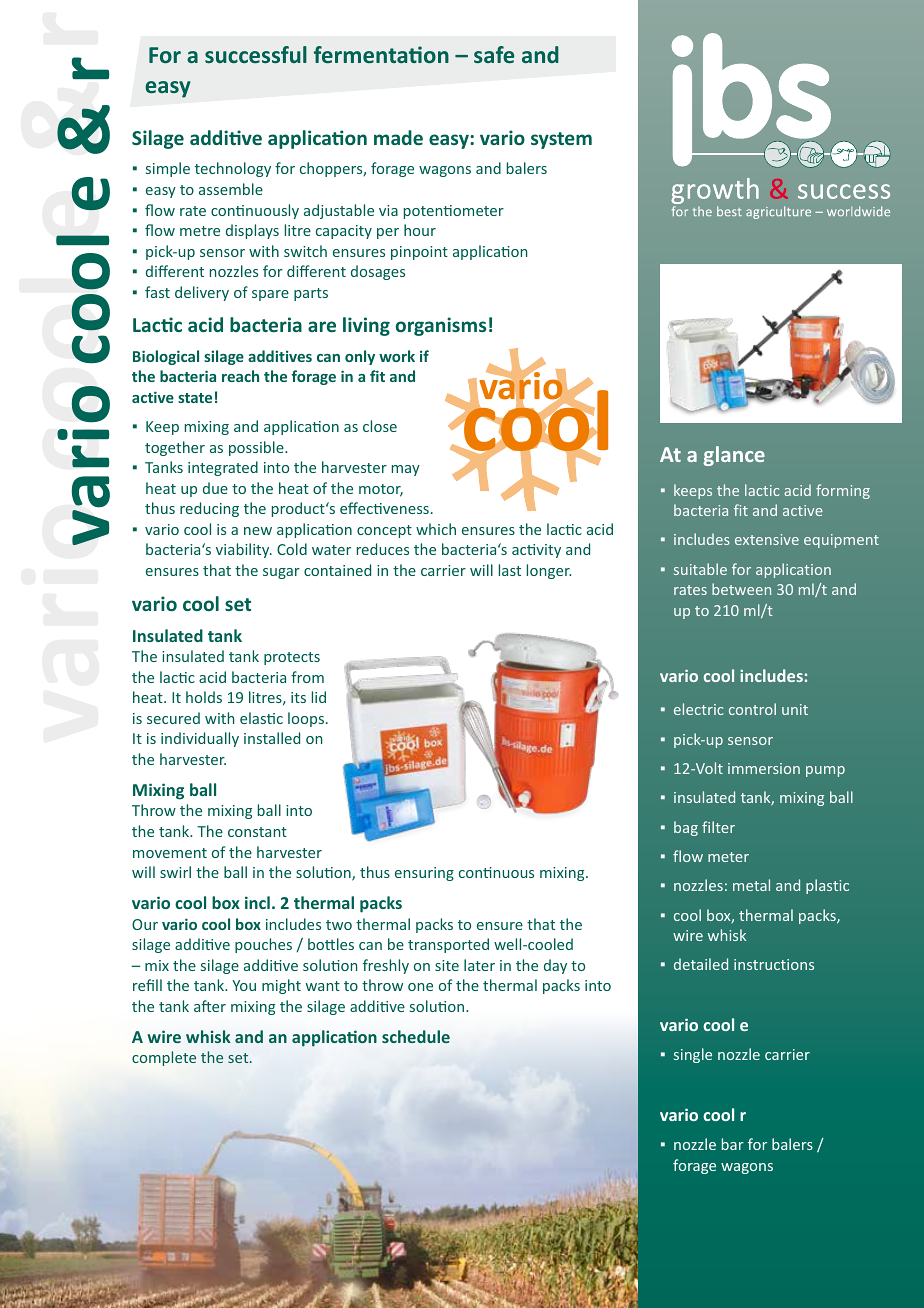  What do you see at coordinates (256, 54) in the screenshot?
I see `successful` at bounding box center [256, 54].
